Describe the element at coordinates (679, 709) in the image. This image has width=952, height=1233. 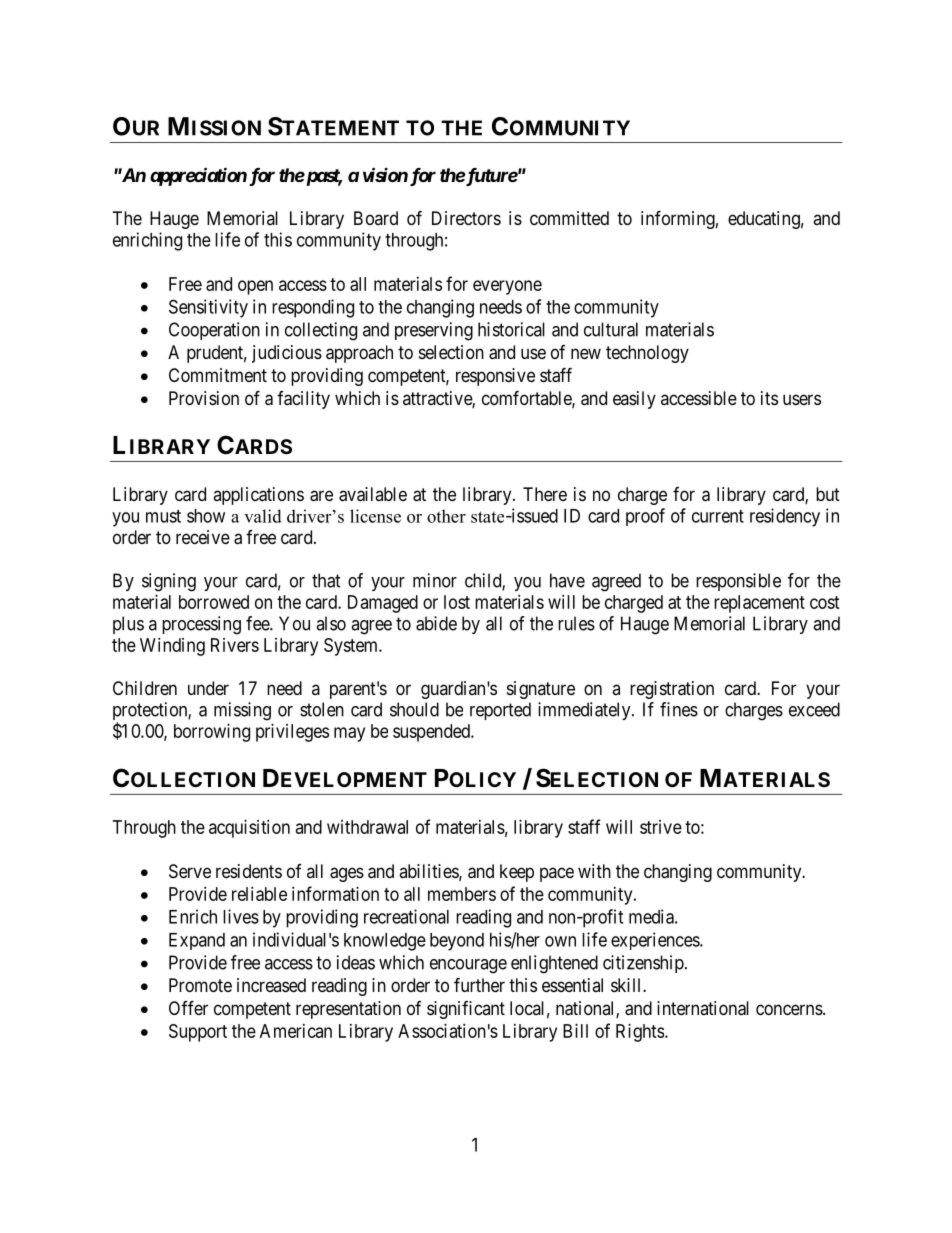
I see `fines` at that location.
